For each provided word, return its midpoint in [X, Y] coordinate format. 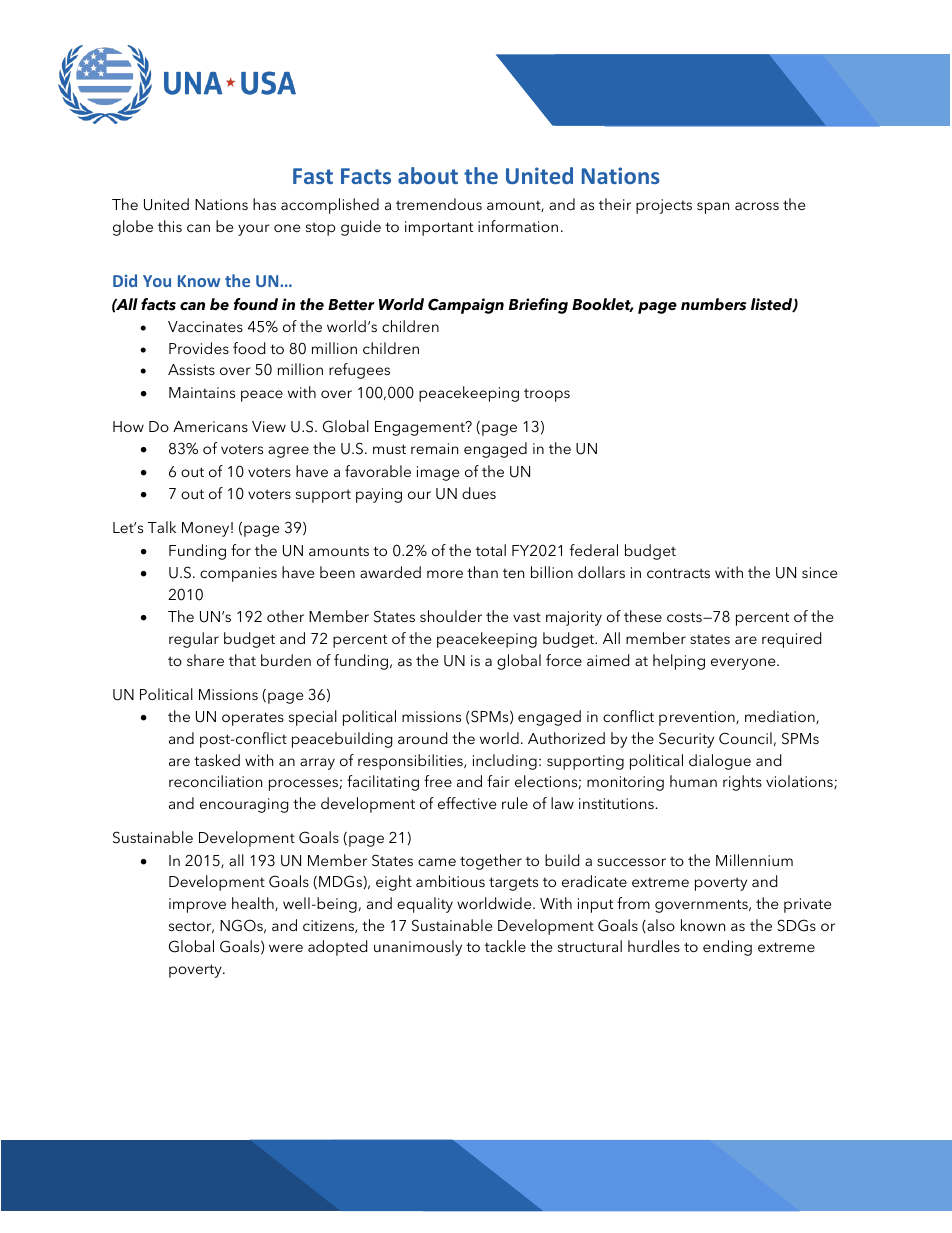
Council [745, 738]
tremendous [439, 204]
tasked [217, 760]
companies [238, 574]
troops [547, 395]
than [482, 572]
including [505, 762]
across [757, 206]
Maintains [202, 392]
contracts [678, 573]
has [264, 204]
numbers [714, 304]
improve [197, 905]
